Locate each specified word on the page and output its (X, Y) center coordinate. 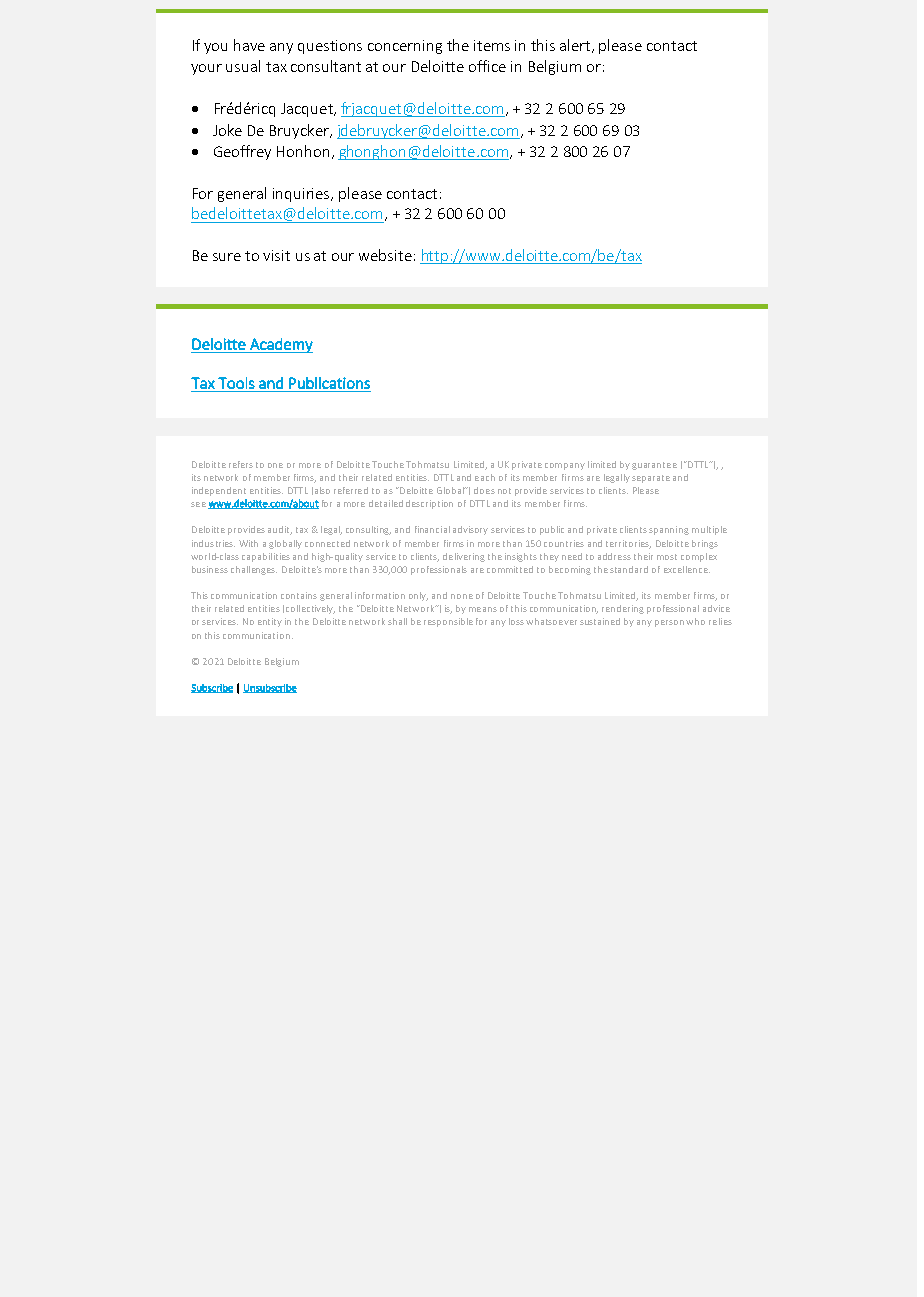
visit (276, 255)
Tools (236, 383)
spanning (669, 530)
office (487, 66)
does (484, 490)
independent (219, 491)
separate (651, 479)
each (485, 477)
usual (243, 66)
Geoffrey (242, 152)
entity (270, 622)
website (385, 255)
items (492, 45)
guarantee (654, 466)
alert (576, 46)
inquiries (303, 195)
